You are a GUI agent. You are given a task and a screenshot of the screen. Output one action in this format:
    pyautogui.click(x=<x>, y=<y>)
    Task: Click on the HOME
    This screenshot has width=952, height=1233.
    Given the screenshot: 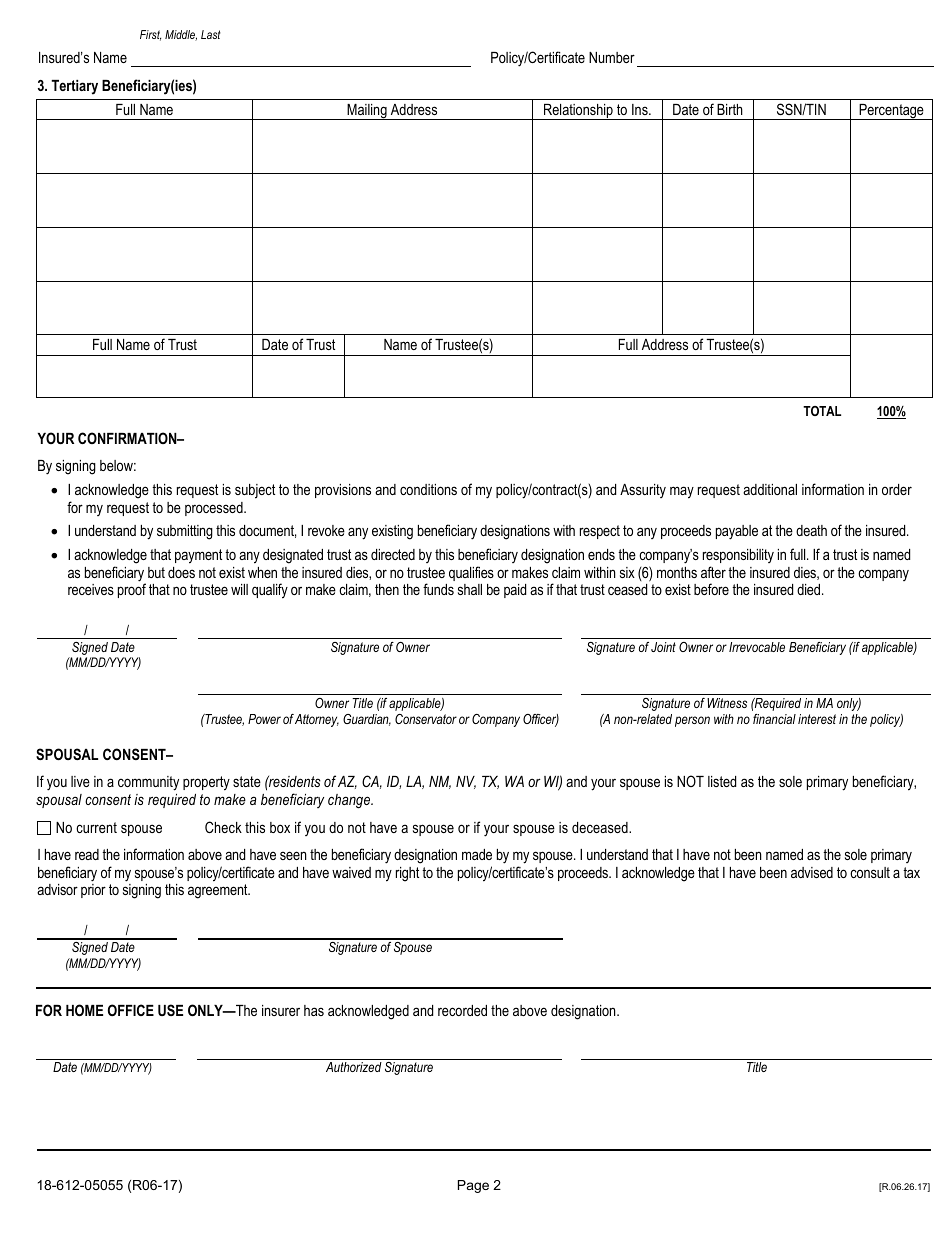 What is the action you would take?
    pyautogui.click(x=84, y=1010)
